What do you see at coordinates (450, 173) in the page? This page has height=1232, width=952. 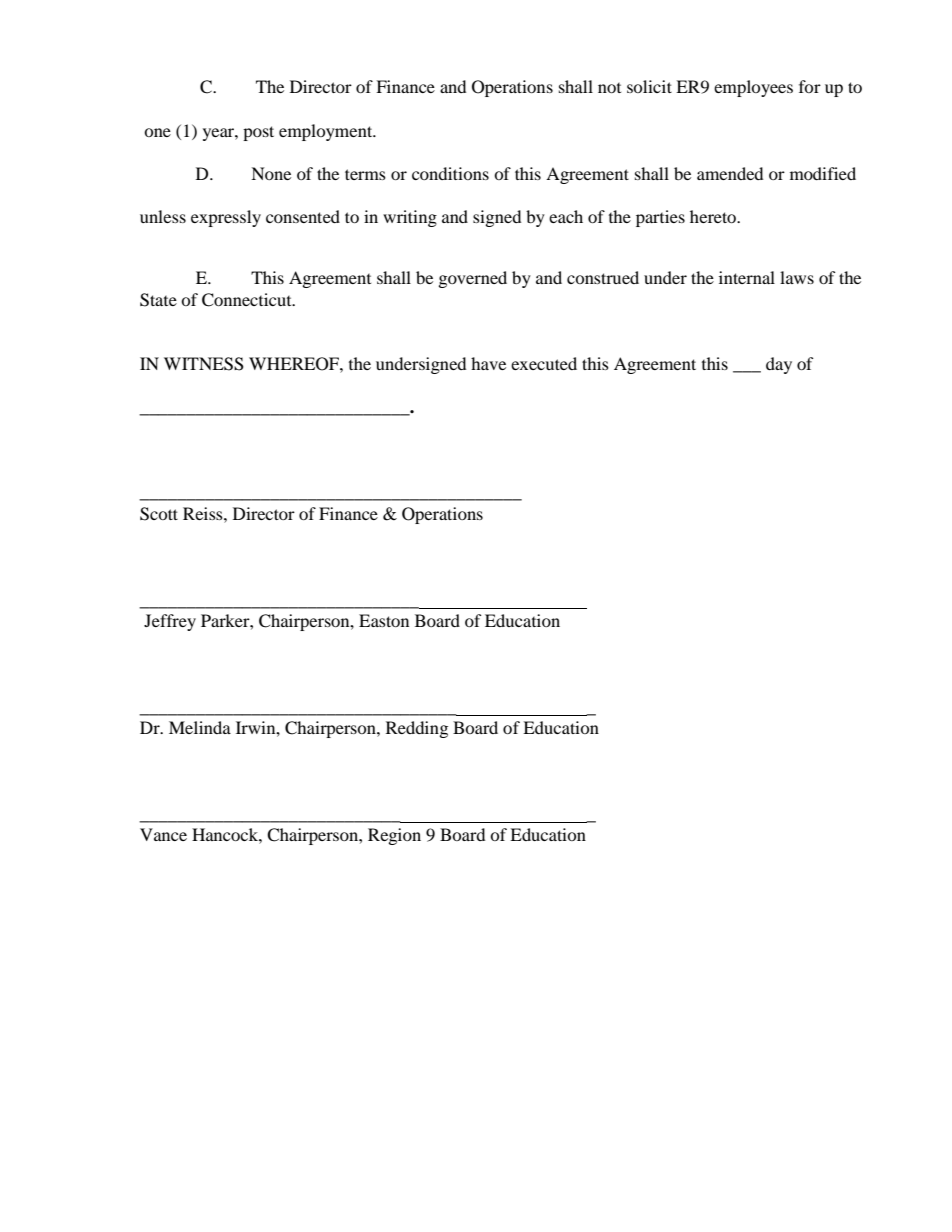 I see `conditions` at bounding box center [450, 173].
